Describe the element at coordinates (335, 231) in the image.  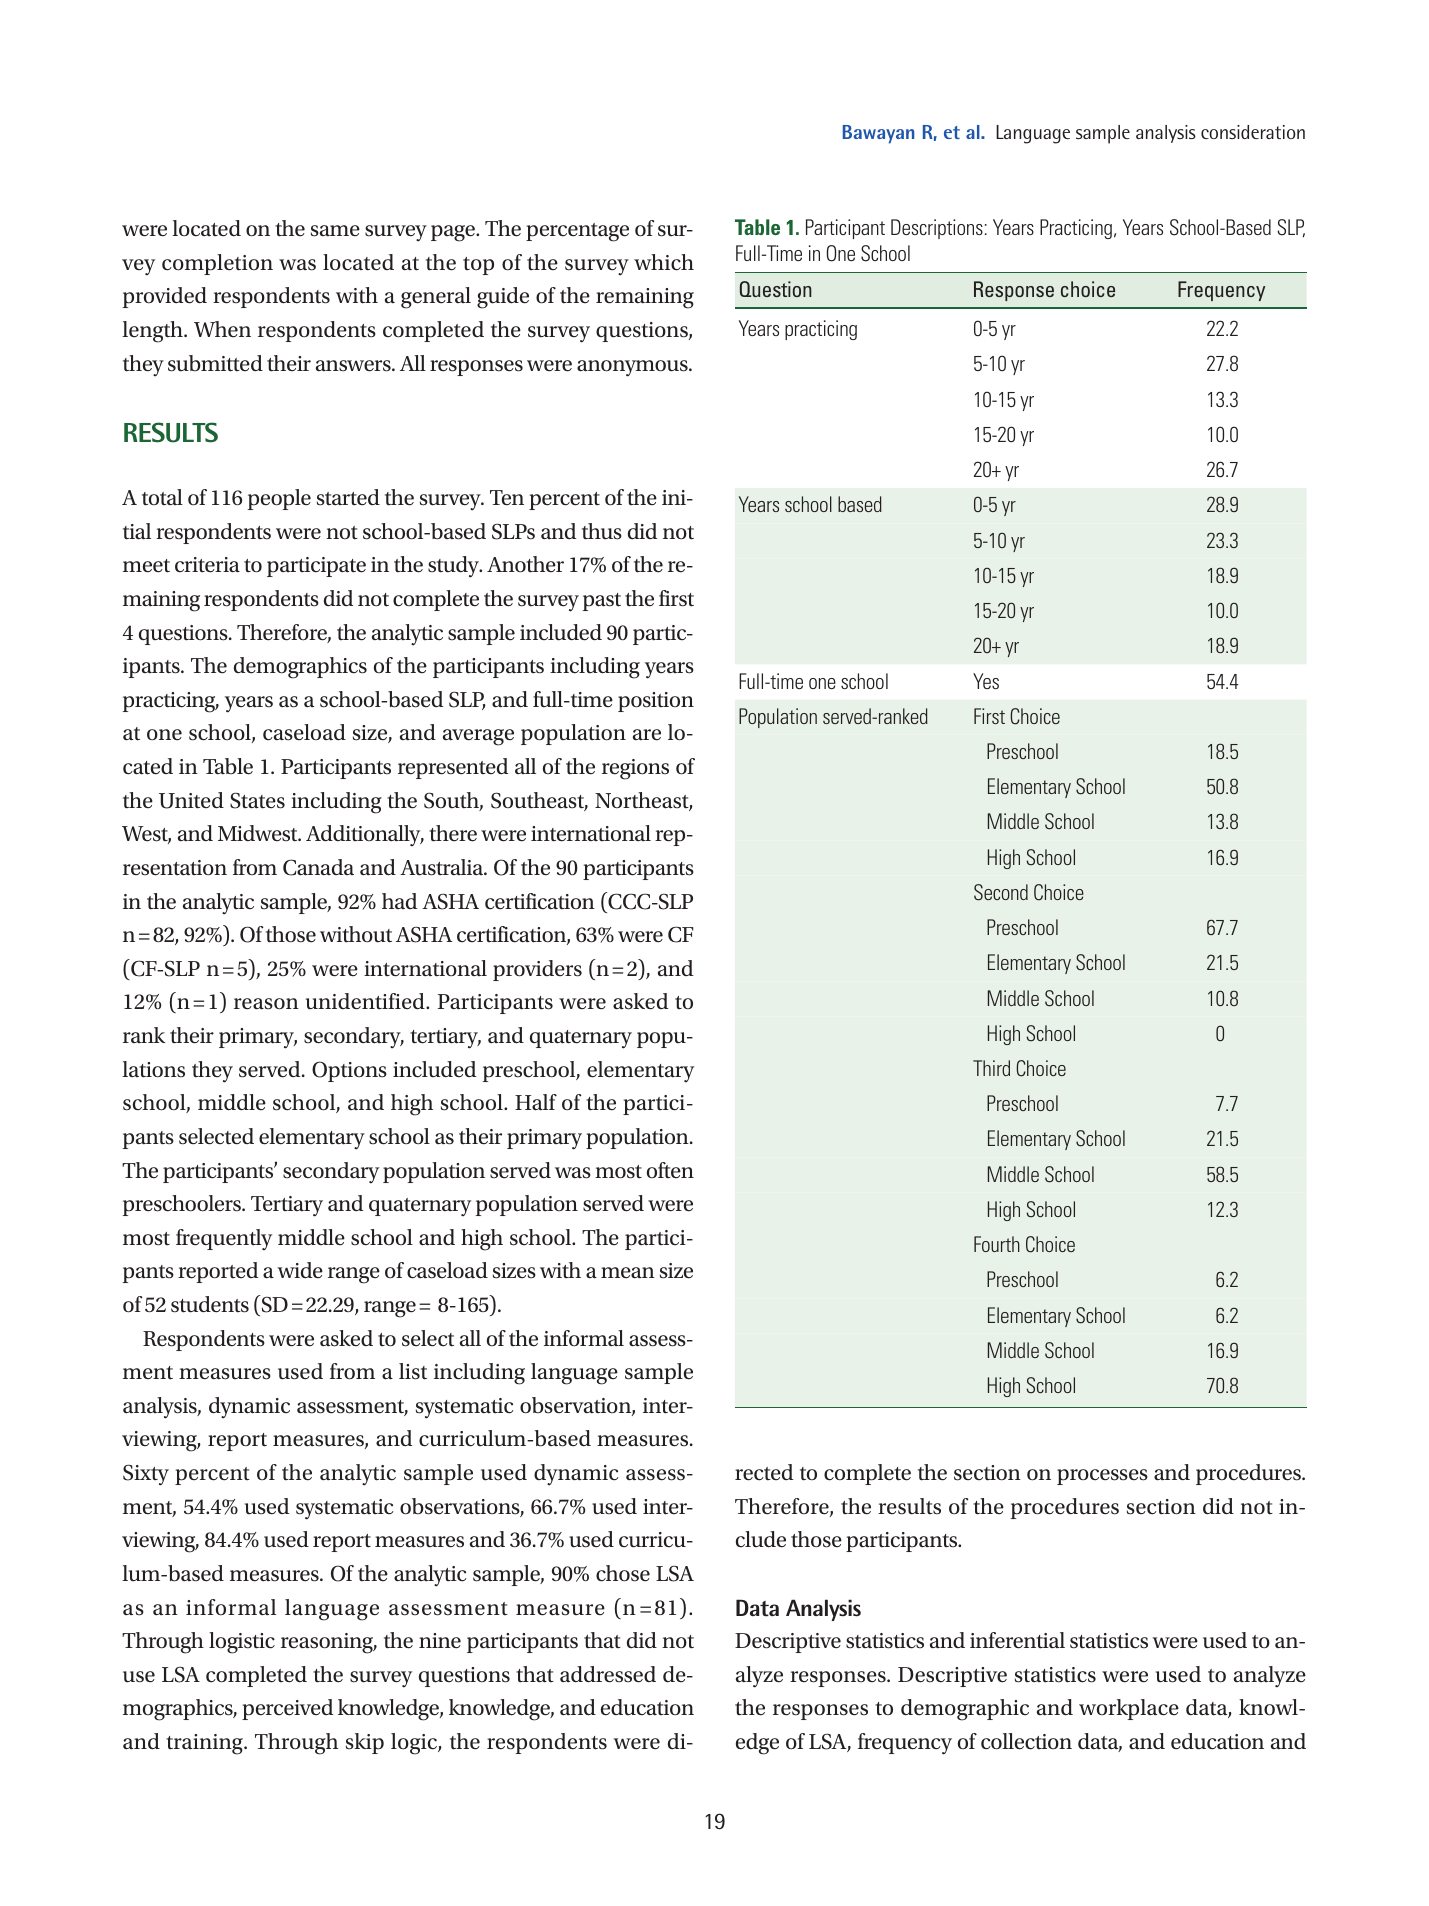
I see `same` at that location.
